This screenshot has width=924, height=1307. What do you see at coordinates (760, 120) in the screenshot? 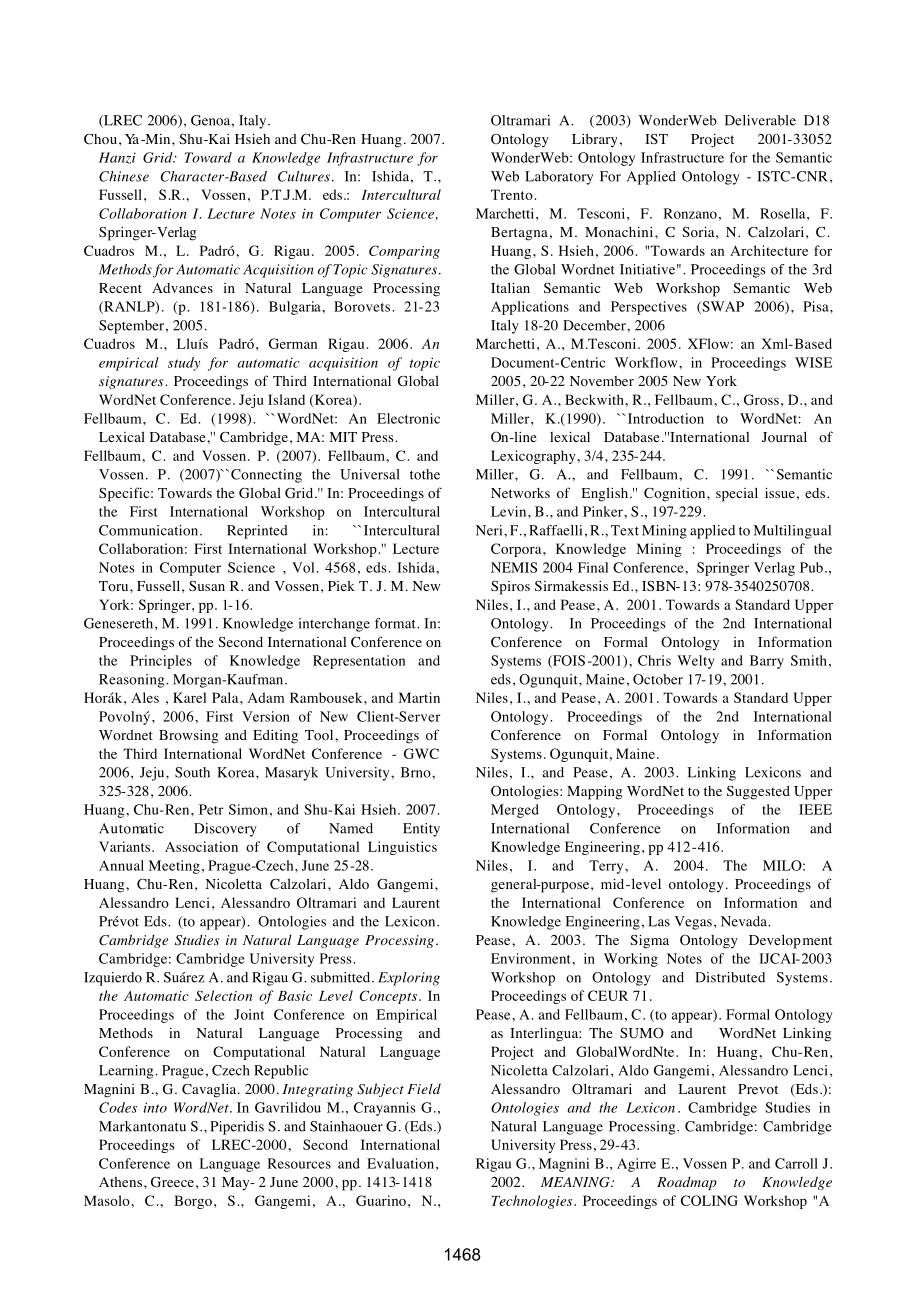
I see `Deliverable` at bounding box center [760, 120].
